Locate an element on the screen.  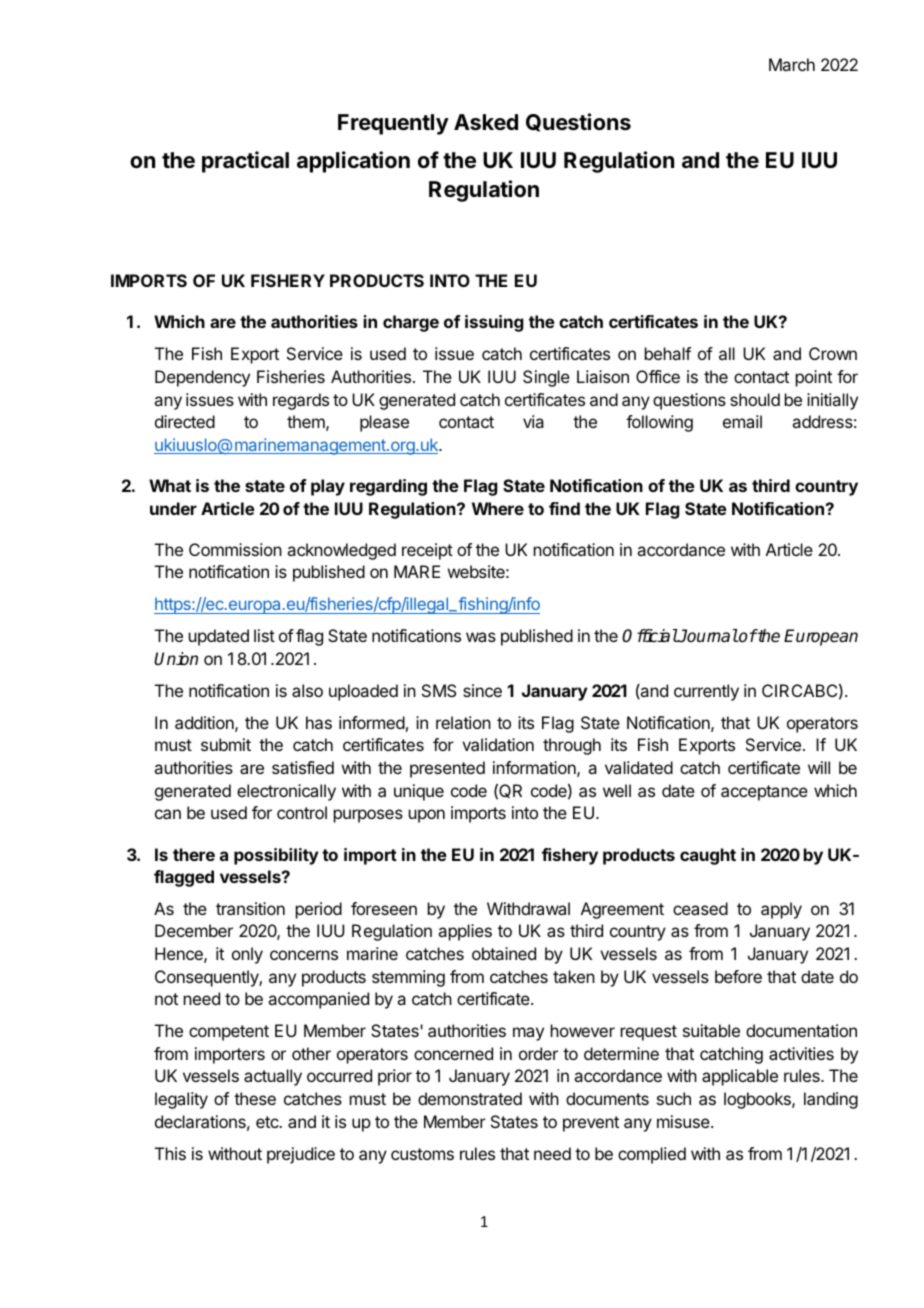
apply is located at coordinates (781, 910).
